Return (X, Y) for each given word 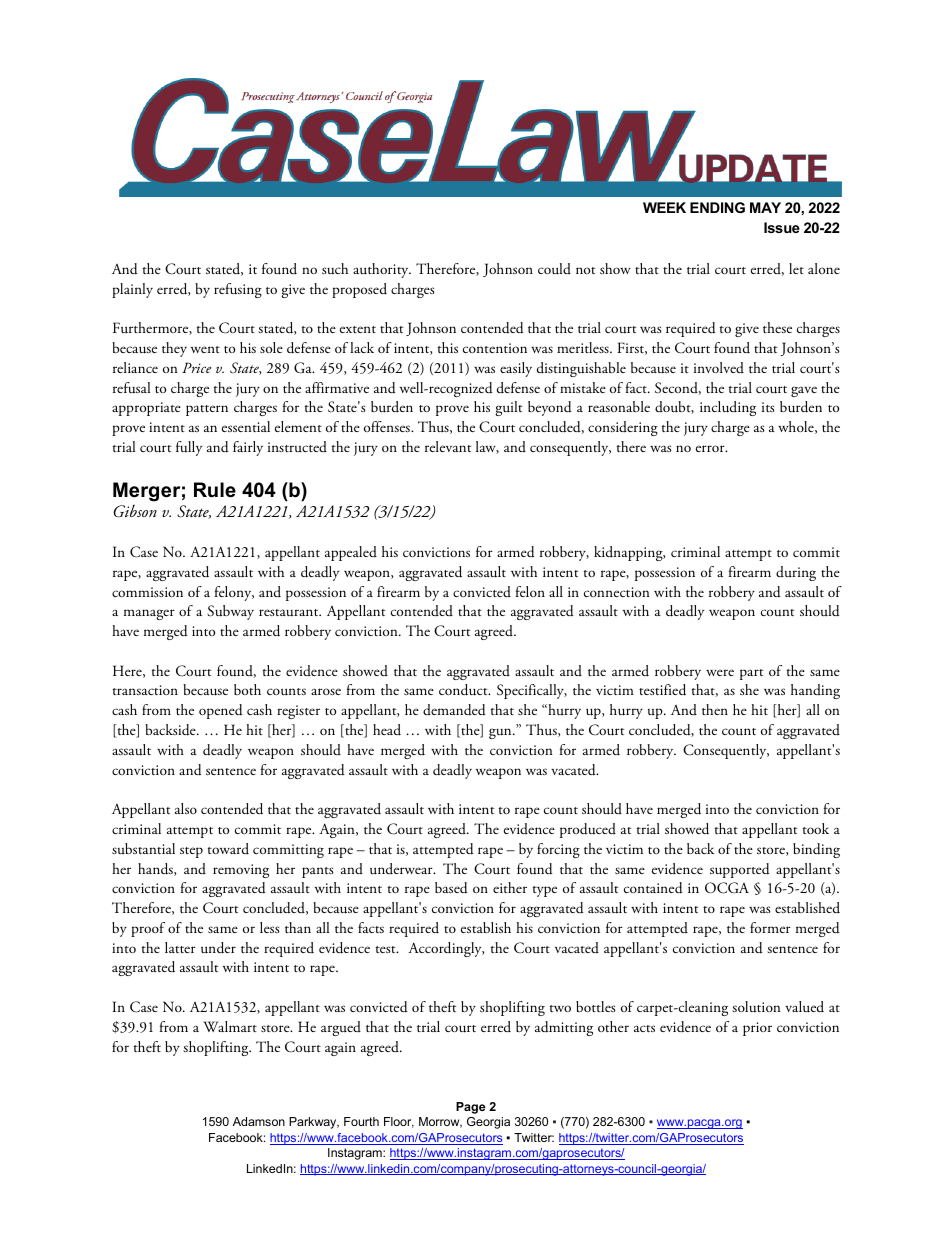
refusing (238, 290)
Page (470, 1108)
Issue (782, 227)
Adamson (259, 1121)
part (751, 674)
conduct (464, 690)
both (247, 689)
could (554, 269)
